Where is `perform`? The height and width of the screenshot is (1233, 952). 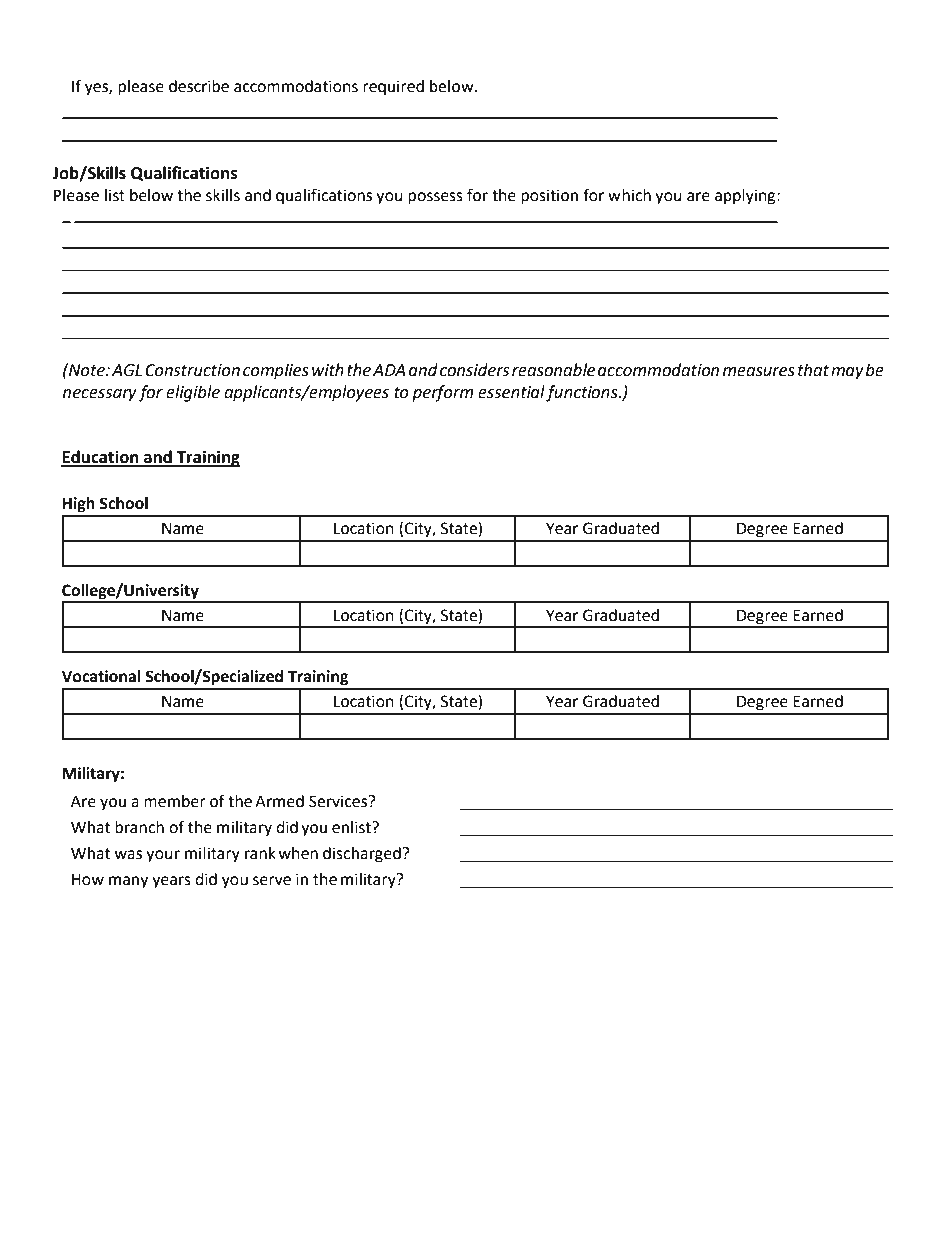
perform is located at coordinates (443, 393).
